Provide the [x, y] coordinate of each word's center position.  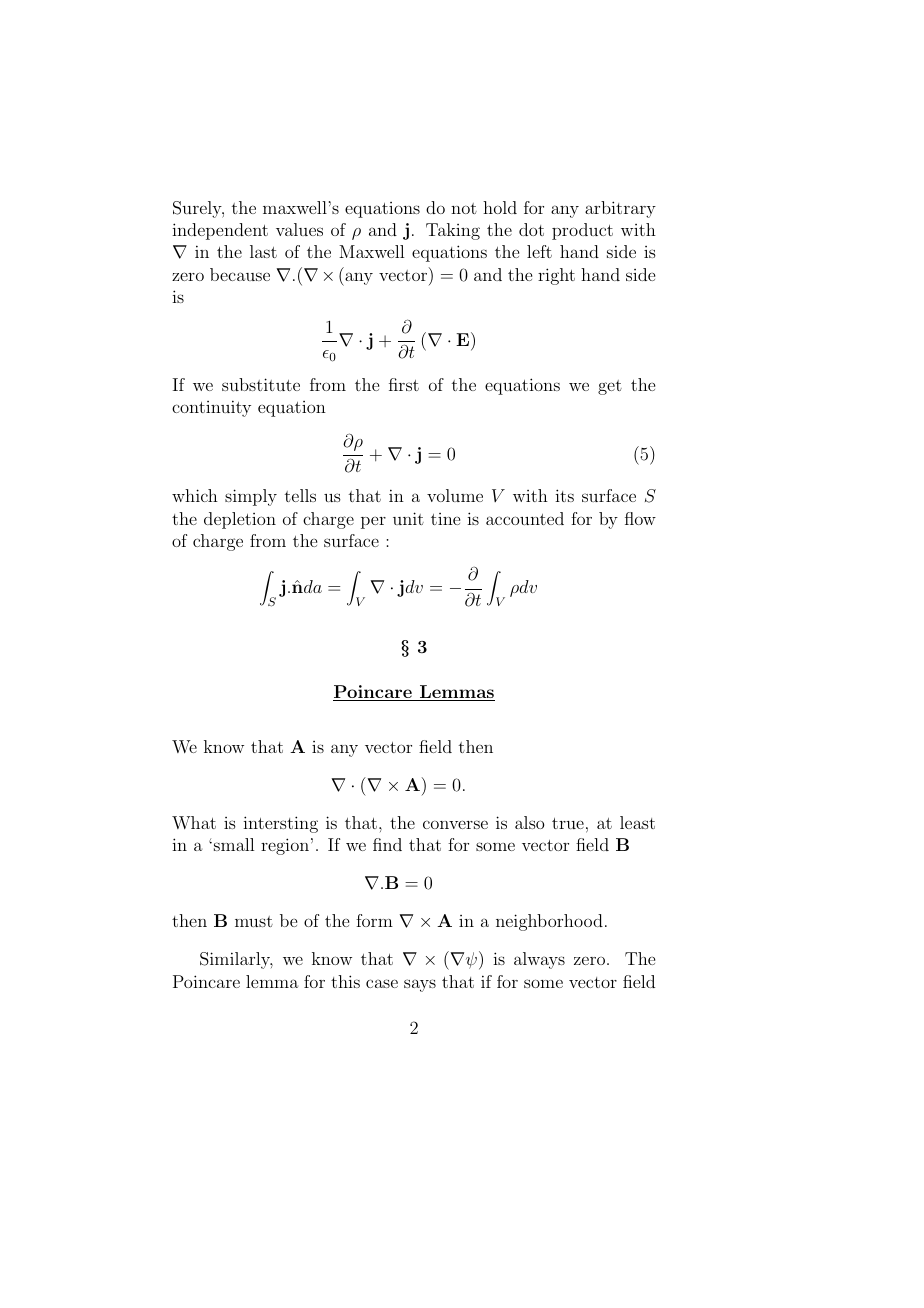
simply [251, 497]
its [564, 495]
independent [220, 231]
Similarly [236, 960]
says [420, 985]
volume [455, 495]
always [539, 960]
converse [455, 824]
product [582, 231]
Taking [453, 231]
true [568, 823]
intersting [280, 824]
